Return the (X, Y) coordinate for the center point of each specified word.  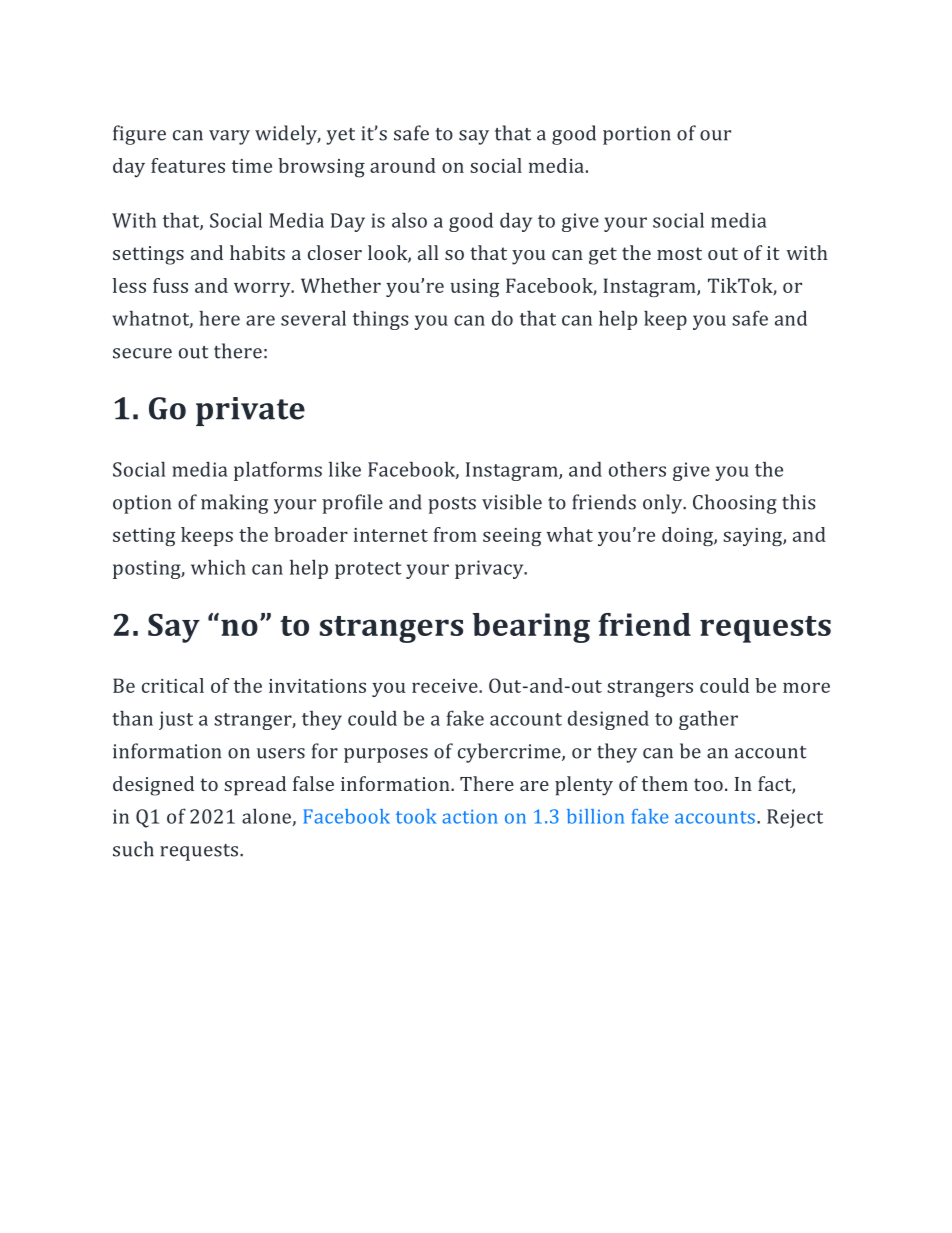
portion (637, 135)
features (188, 165)
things (381, 320)
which (218, 567)
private (250, 411)
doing (688, 536)
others (637, 469)
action (470, 816)
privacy (490, 569)
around (403, 165)
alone (267, 817)
